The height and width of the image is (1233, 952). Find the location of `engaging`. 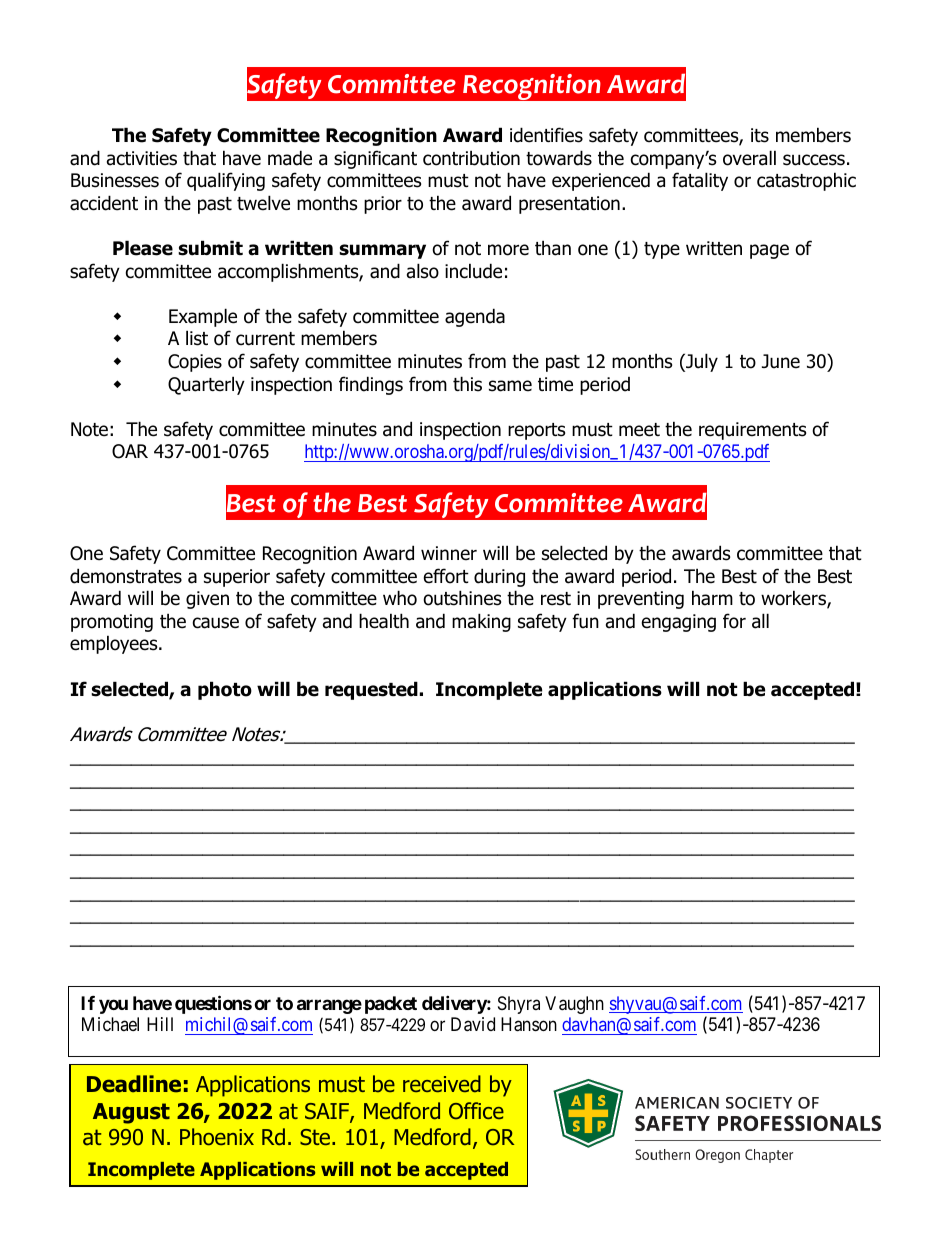

engaging is located at coordinates (679, 623).
